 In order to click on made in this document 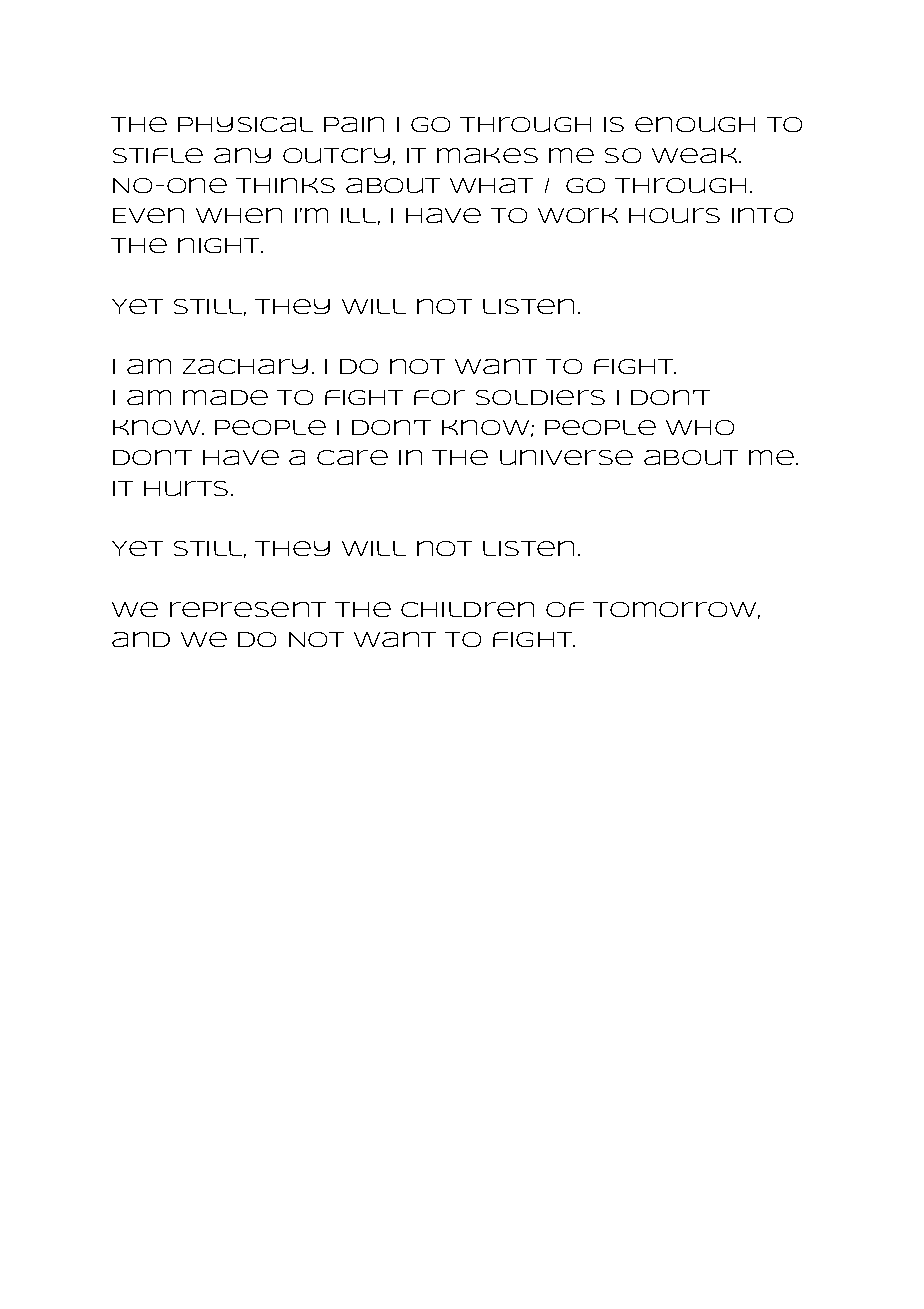, I will do `click(225, 397)`.
